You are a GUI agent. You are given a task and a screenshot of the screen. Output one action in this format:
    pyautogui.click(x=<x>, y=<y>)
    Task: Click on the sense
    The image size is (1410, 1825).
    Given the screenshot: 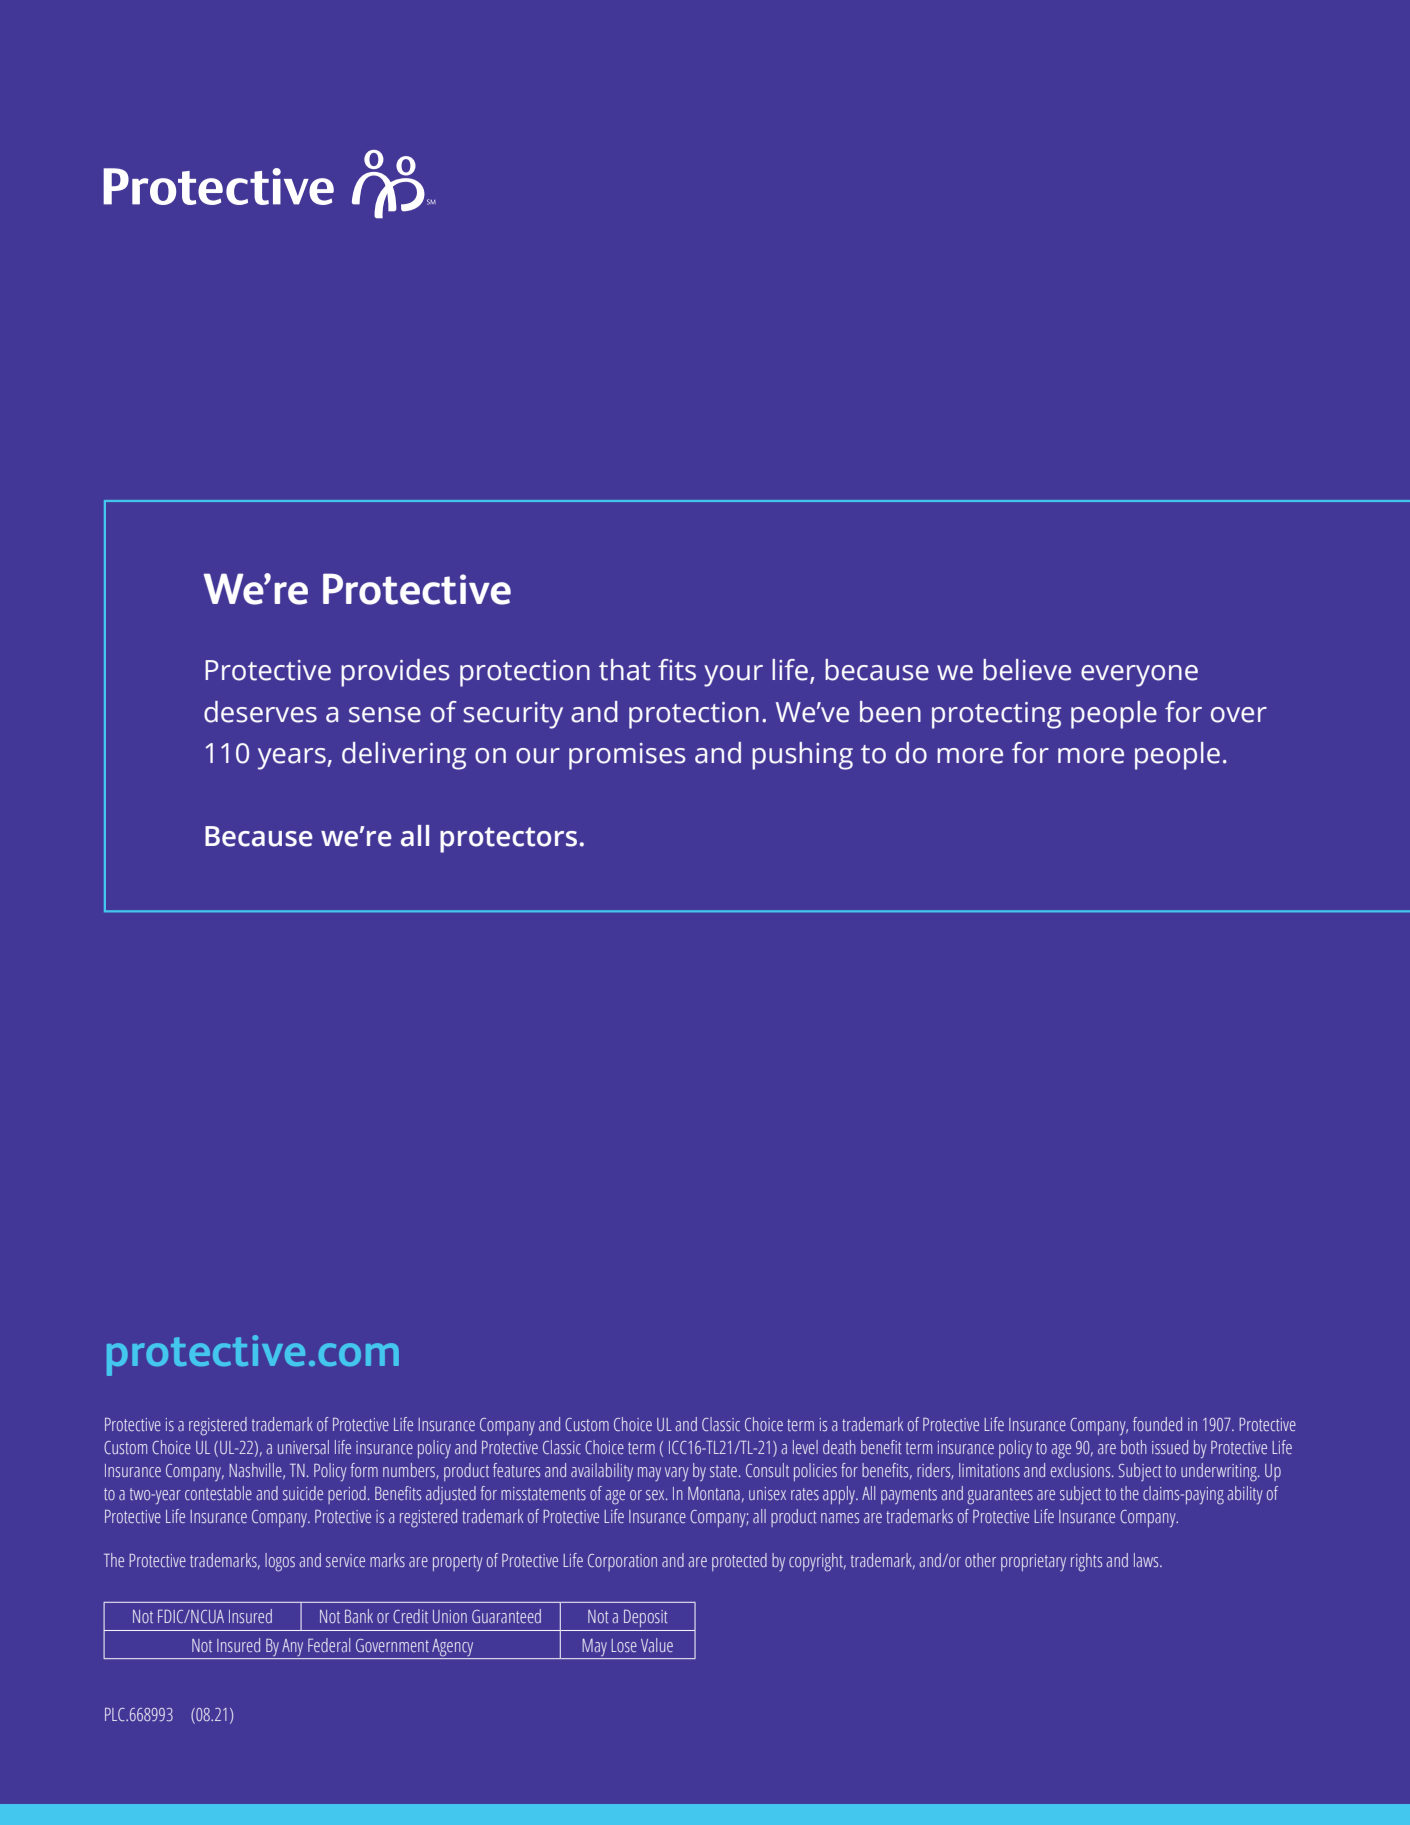 What is the action you would take?
    pyautogui.click(x=385, y=715)
